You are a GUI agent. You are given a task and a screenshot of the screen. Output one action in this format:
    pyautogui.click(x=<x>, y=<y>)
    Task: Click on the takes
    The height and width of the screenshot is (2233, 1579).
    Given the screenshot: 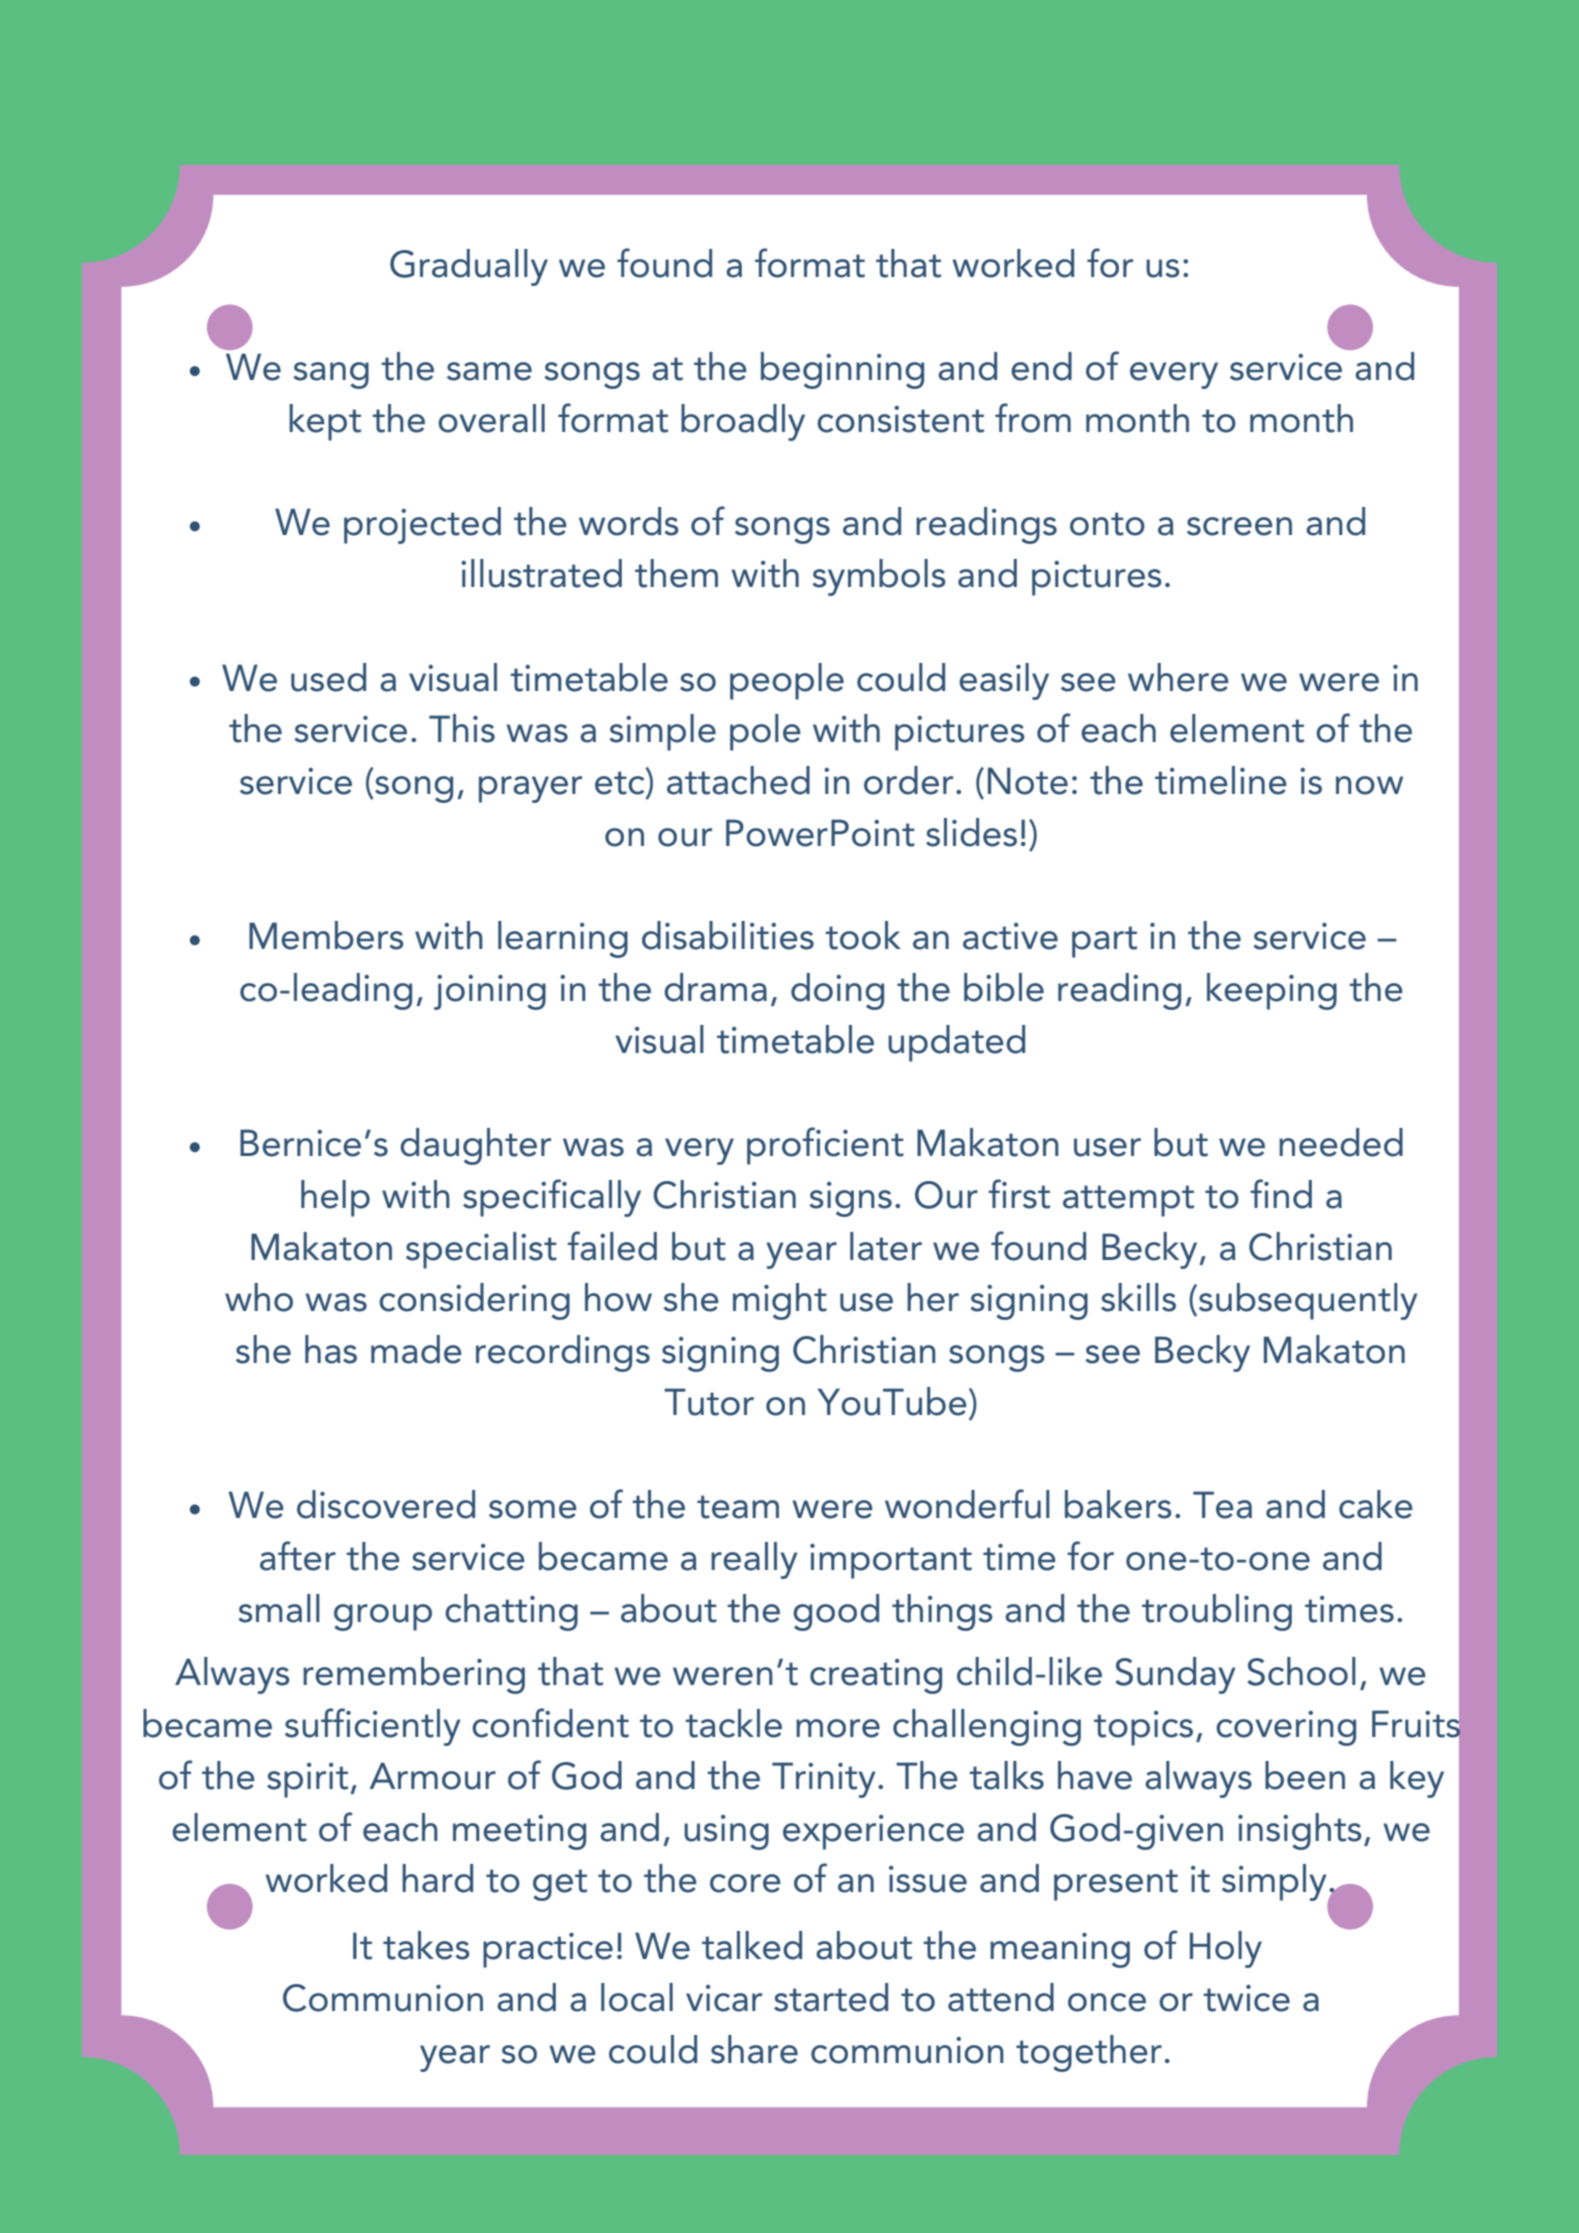 What is the action you would take?
    pyautogui.click(x=426, y=1945)
